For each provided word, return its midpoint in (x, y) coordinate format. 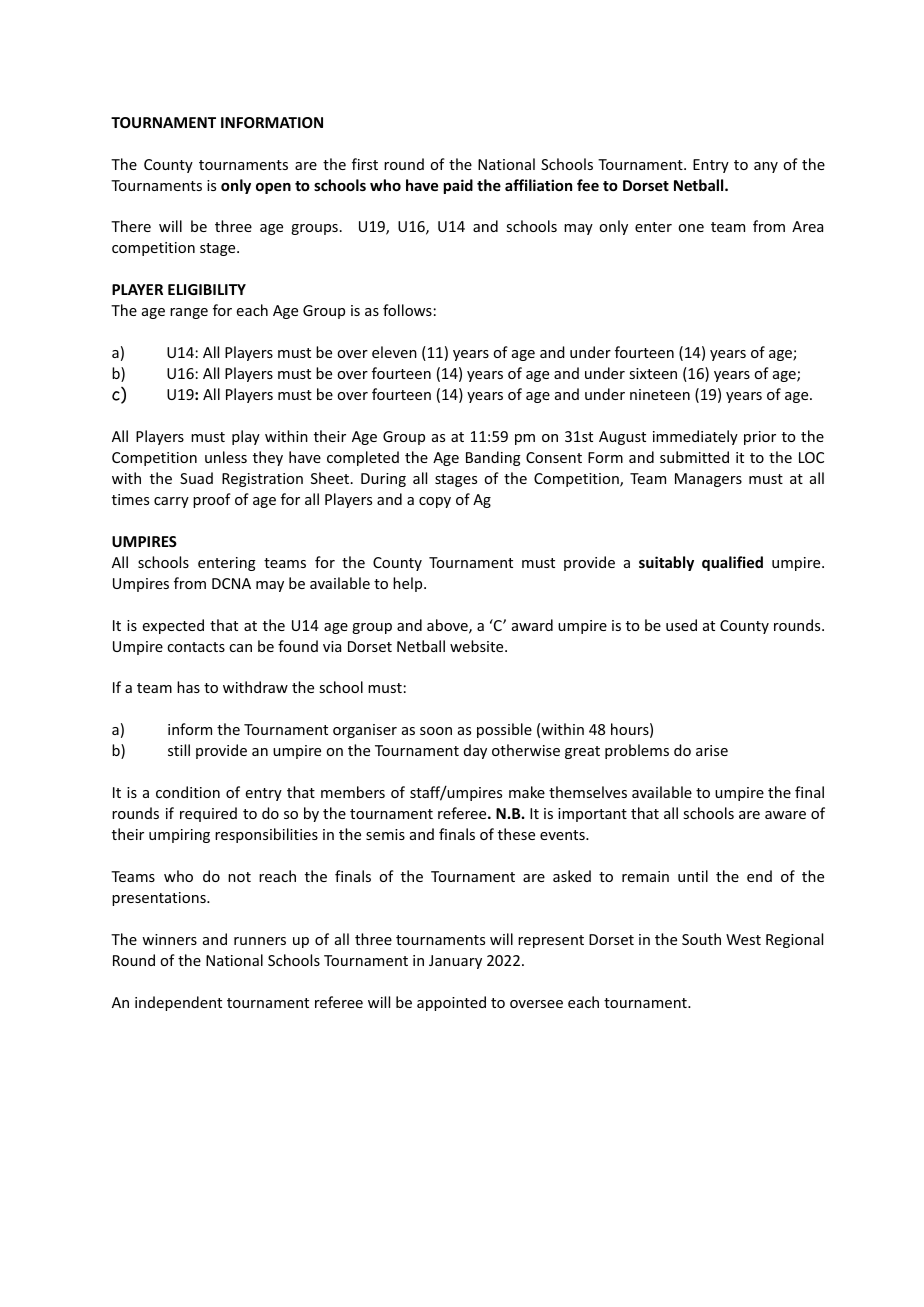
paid (458, 186)
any (766, 167)
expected (173, 626)
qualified (732, 563)
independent (178, 1003)
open (273, 188)
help (409, 584)
